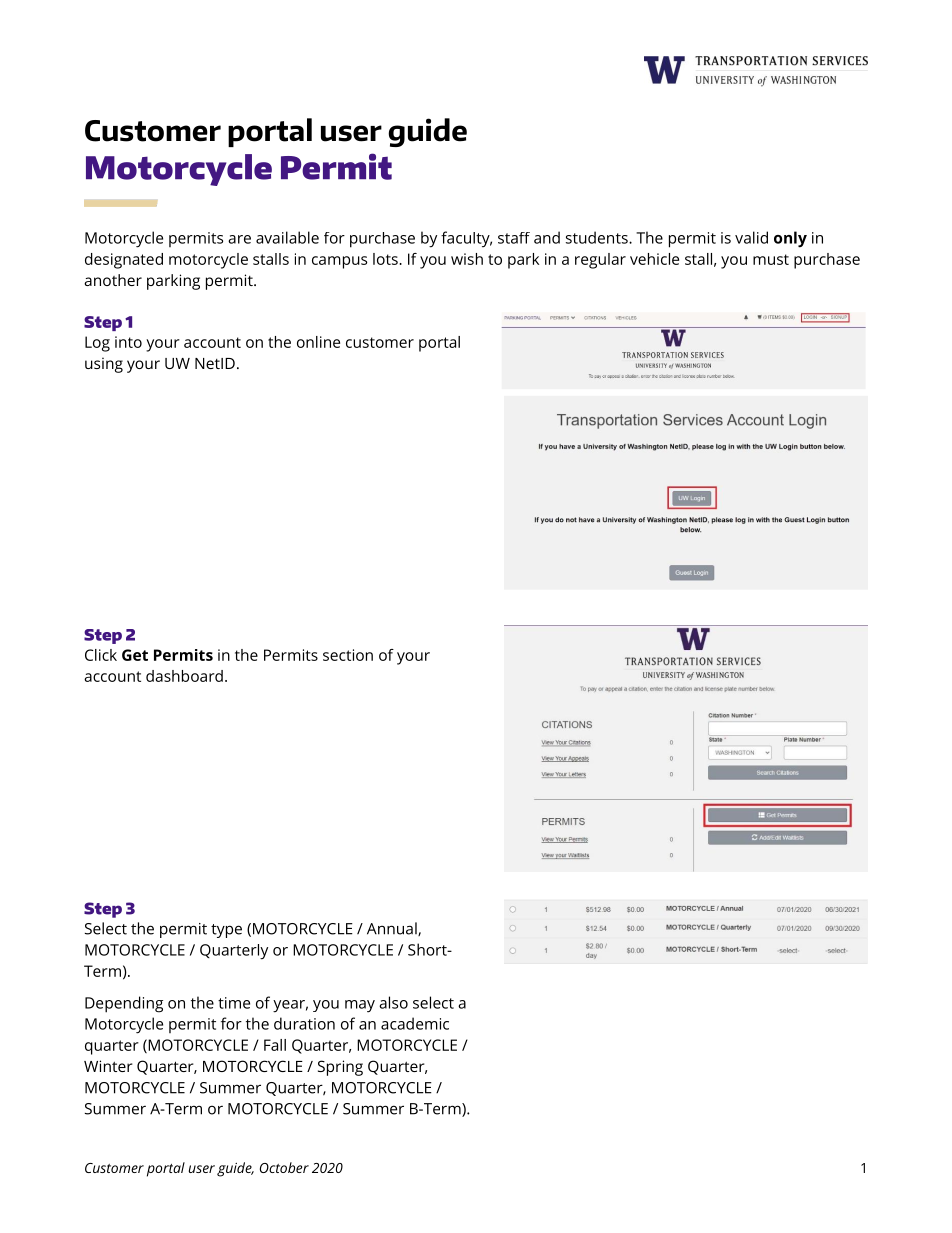 This screenshot has width=952, height=1233. What do you see at coordinates (393, 929) in the screenshot?
I see `Annual` at bounding box center [393, 929].
